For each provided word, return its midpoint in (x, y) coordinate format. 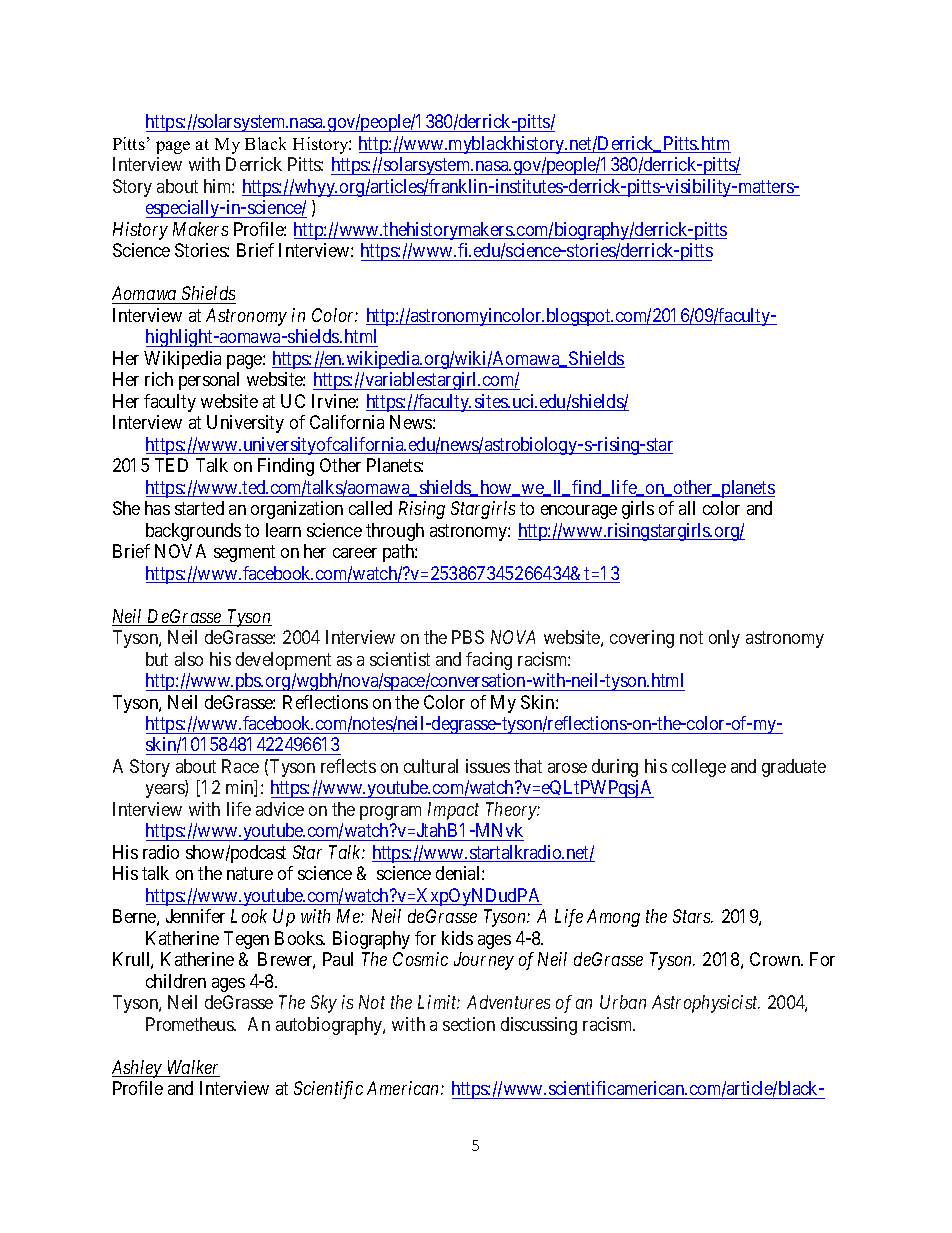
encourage (579, 512)
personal (209, 381)
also (189, 659)
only (724, 639)
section (469, 1024)
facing (489, 661)
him (219, 186)
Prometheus (190, 1024)
